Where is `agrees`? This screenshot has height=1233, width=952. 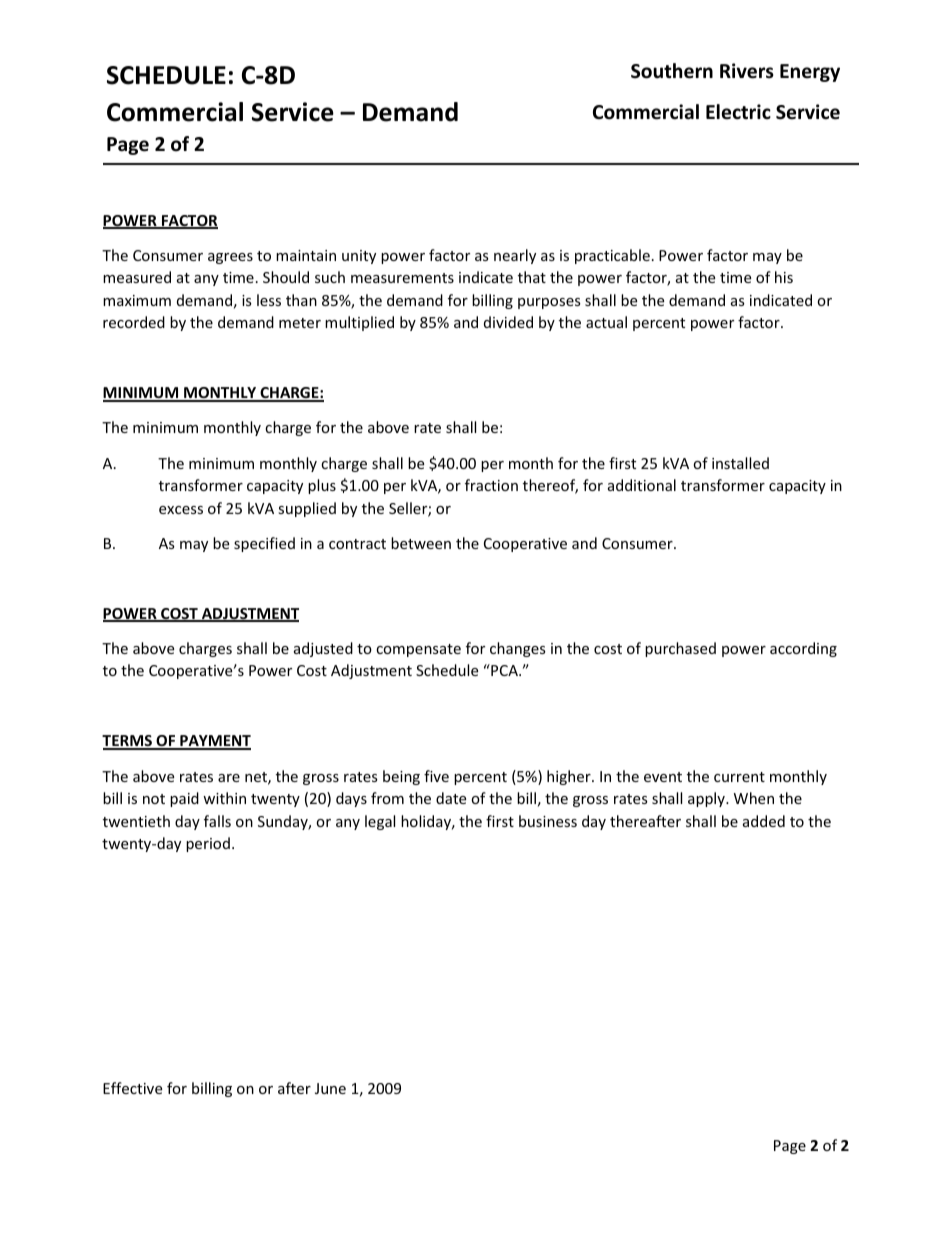
agrees is located at coordinates (230, 258).
